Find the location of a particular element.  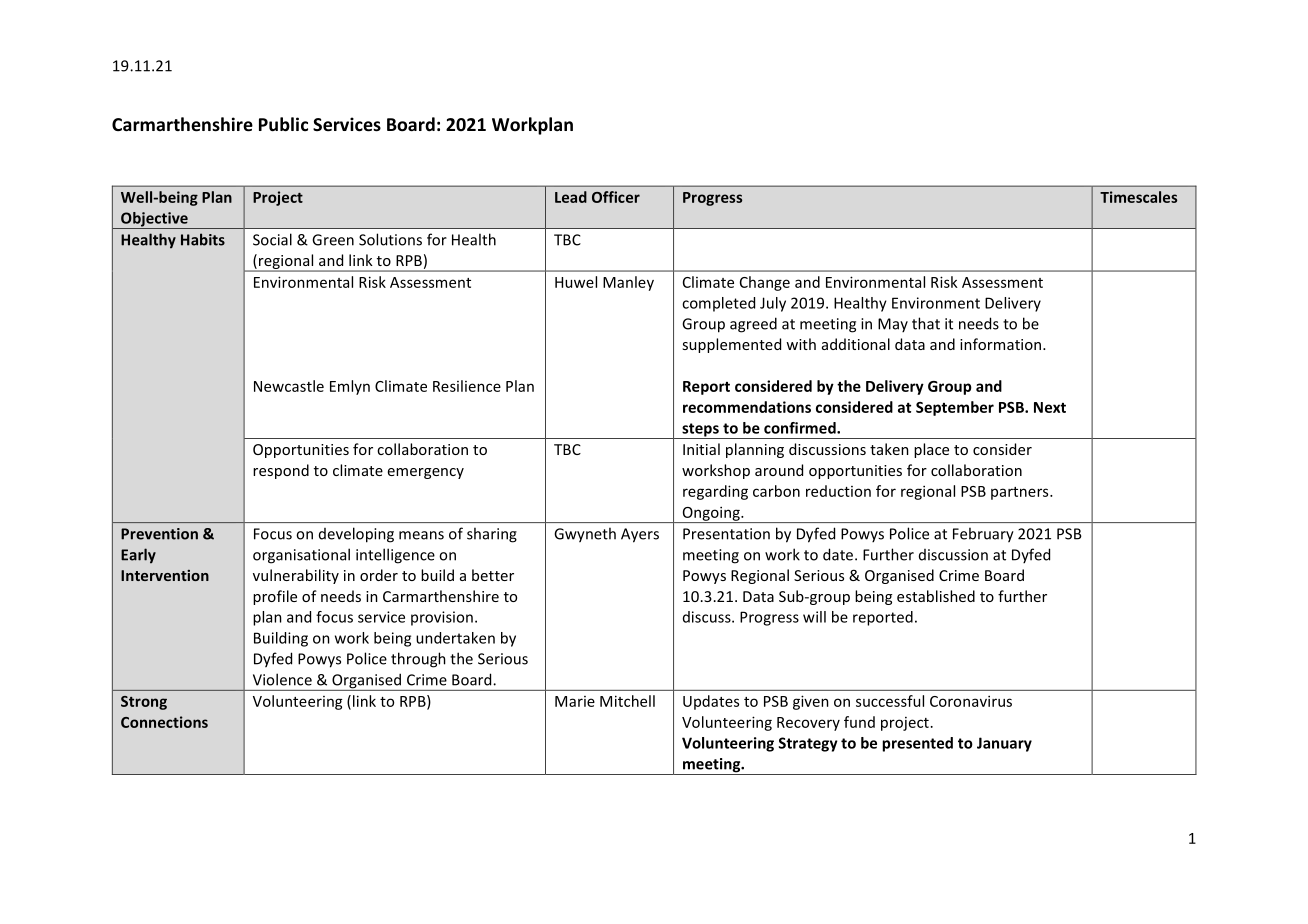

Public is located at coordinates (283, 124).
